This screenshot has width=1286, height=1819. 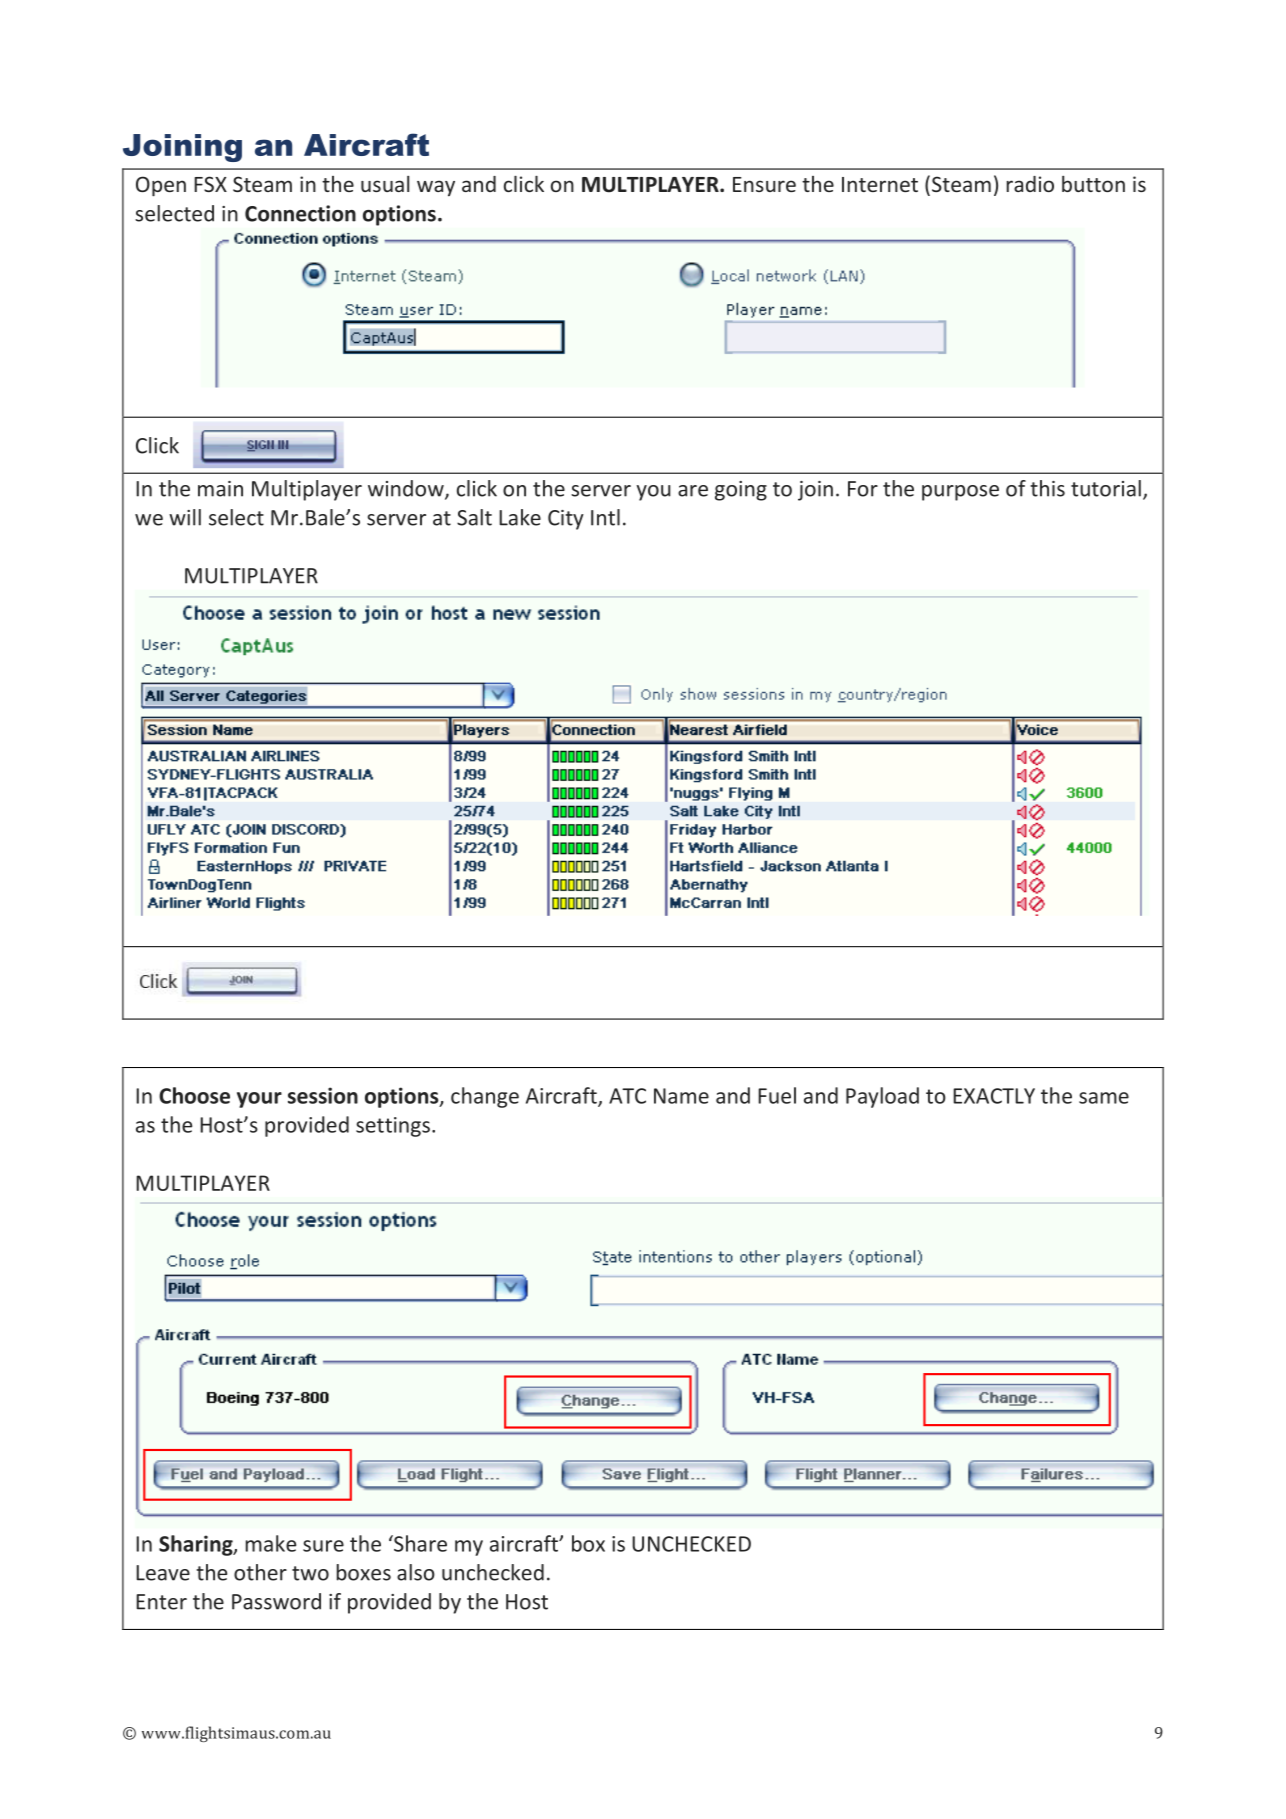 I want to click on EXACTLY, so click(x=994, y=1096).
